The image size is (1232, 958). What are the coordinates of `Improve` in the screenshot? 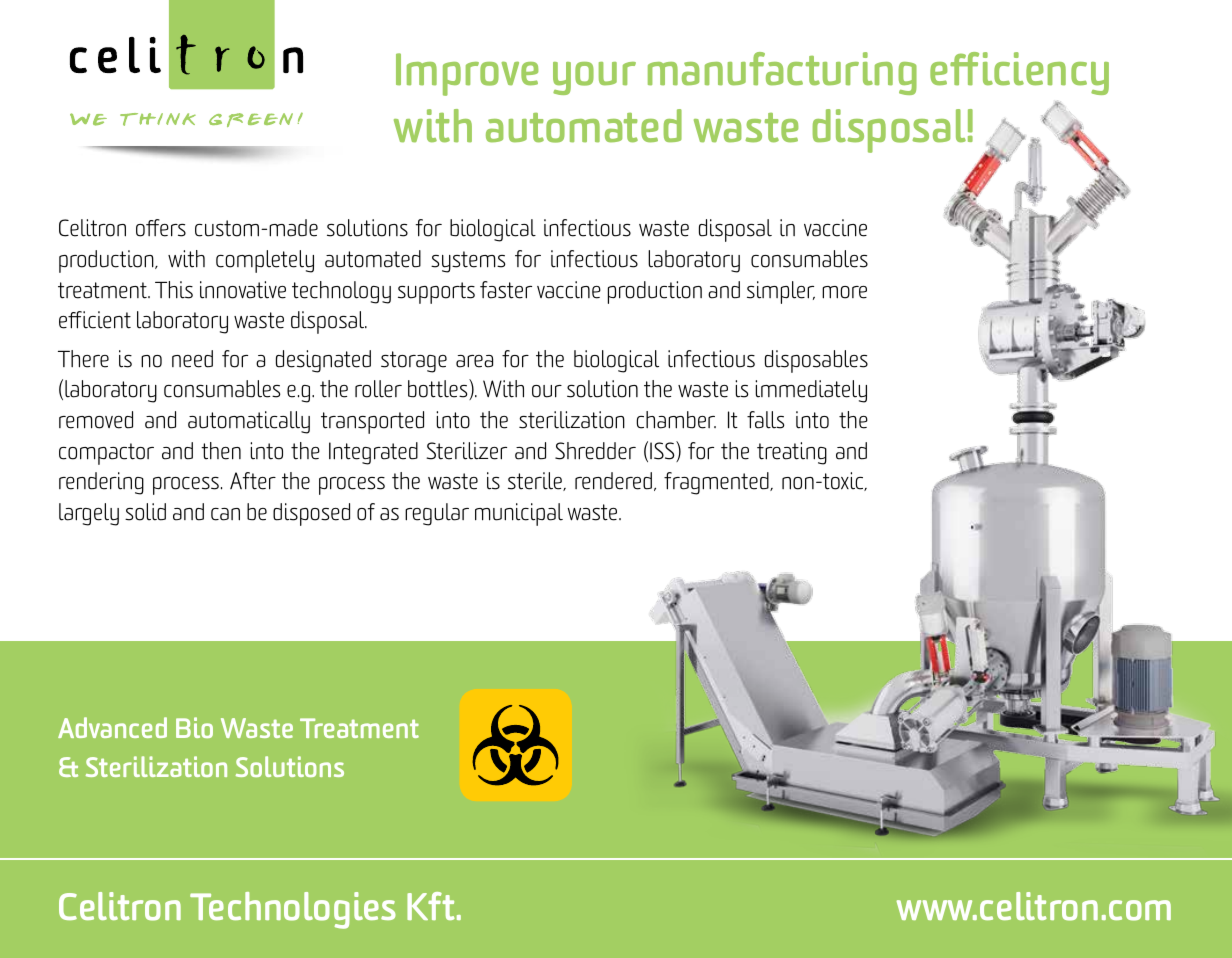 It's located at (467, 74).
